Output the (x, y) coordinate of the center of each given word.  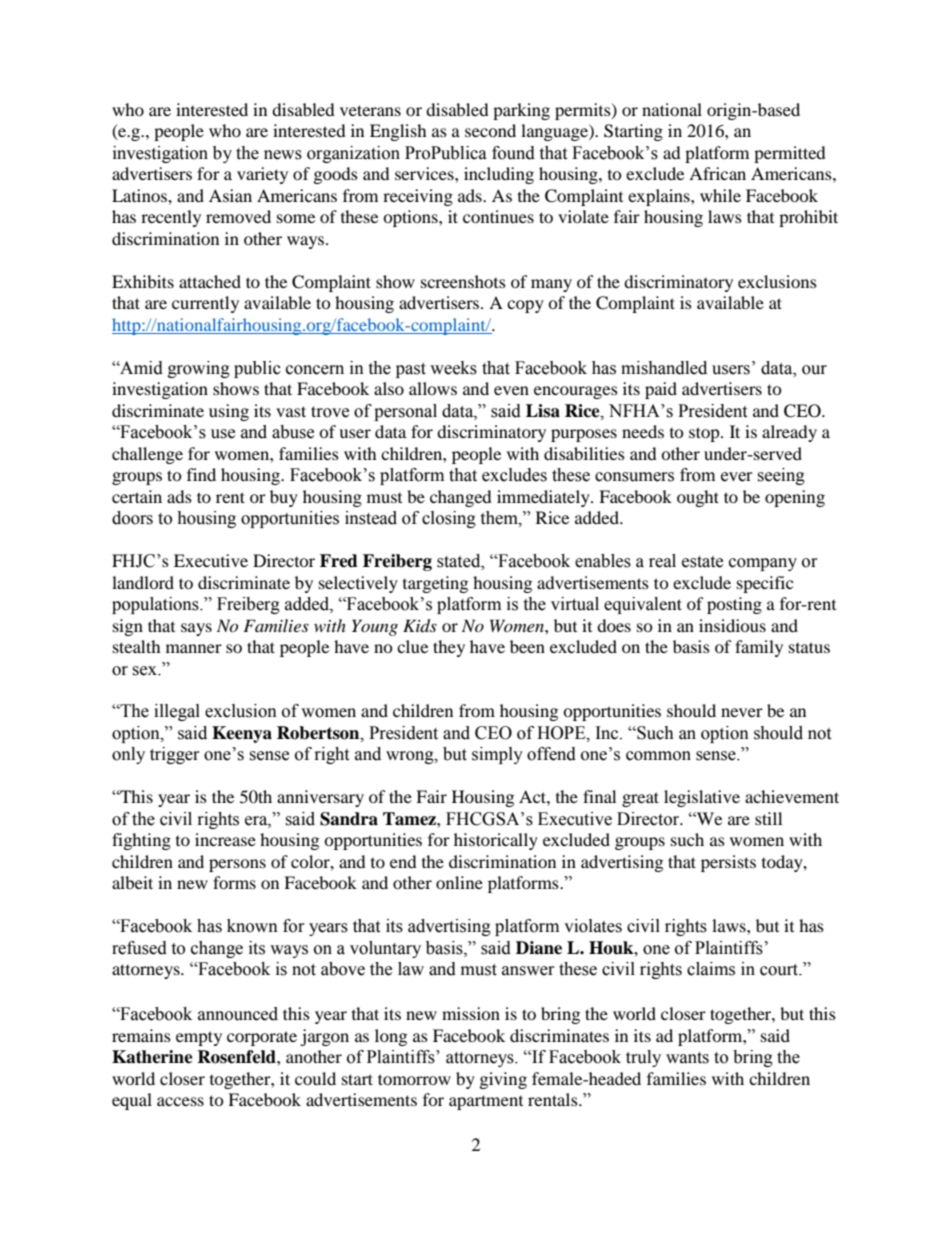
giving (503, 1080)
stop (705, 434)
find (201, 474)
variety (262, 175)
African (717, 173)
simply (497, 755)
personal (405, 412)
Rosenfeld (237, 1057)
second (490, 130)
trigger (175, 755)
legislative (702, 798)
